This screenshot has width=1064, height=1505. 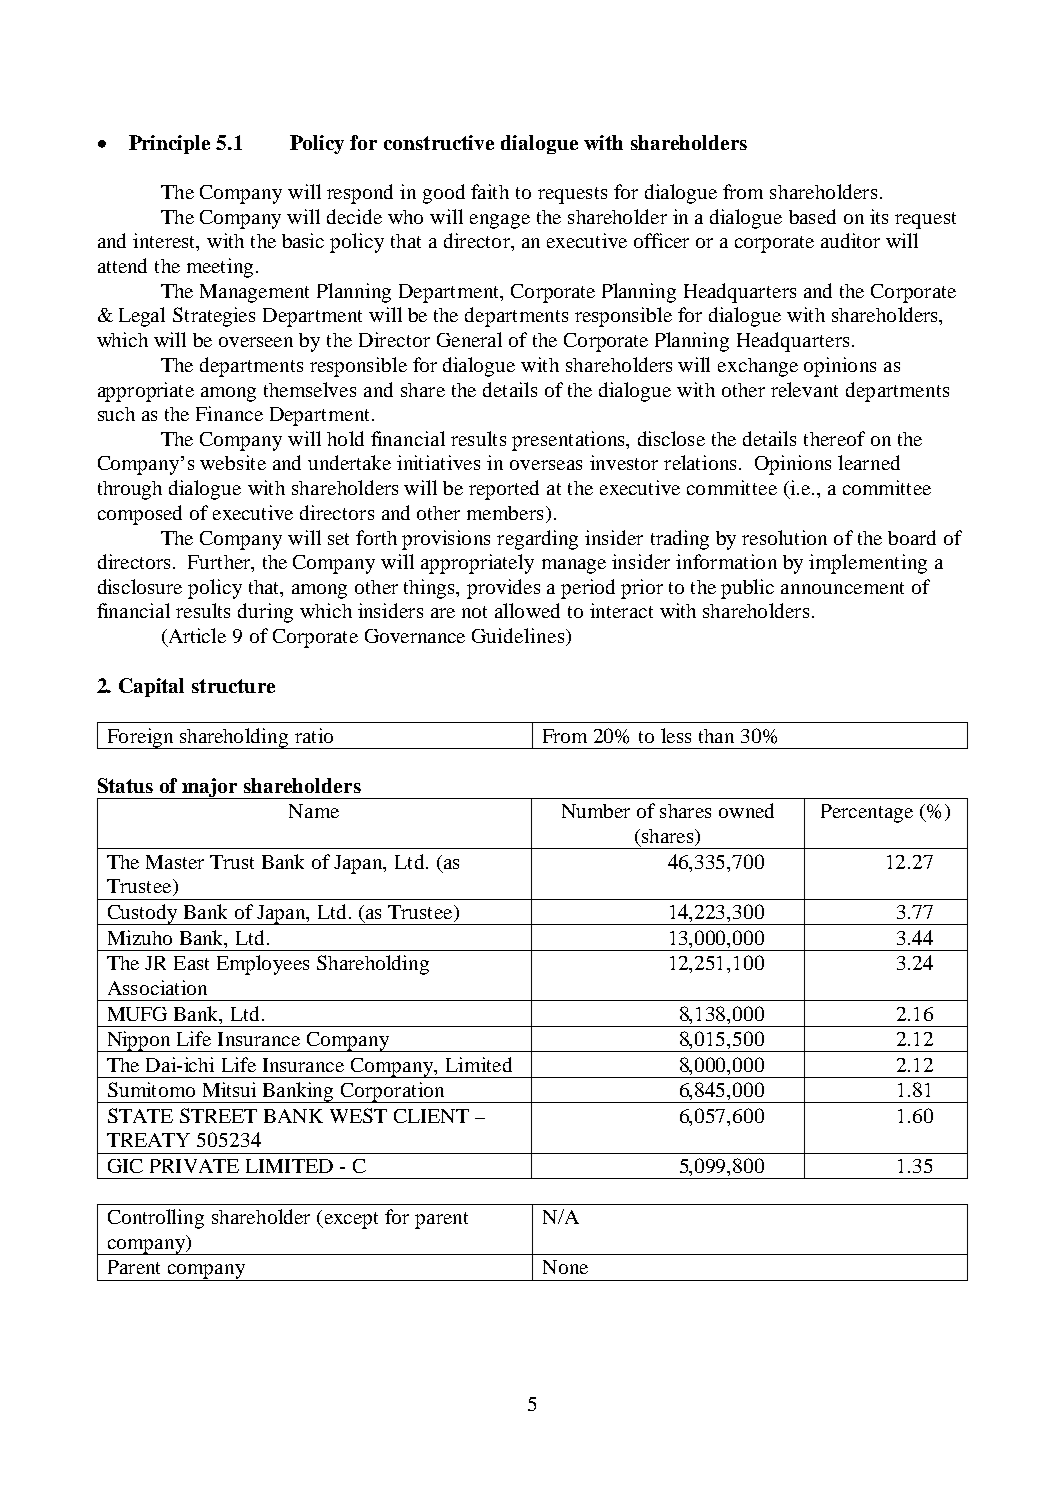 I want to click on Number, so click(x=596, y=811).
